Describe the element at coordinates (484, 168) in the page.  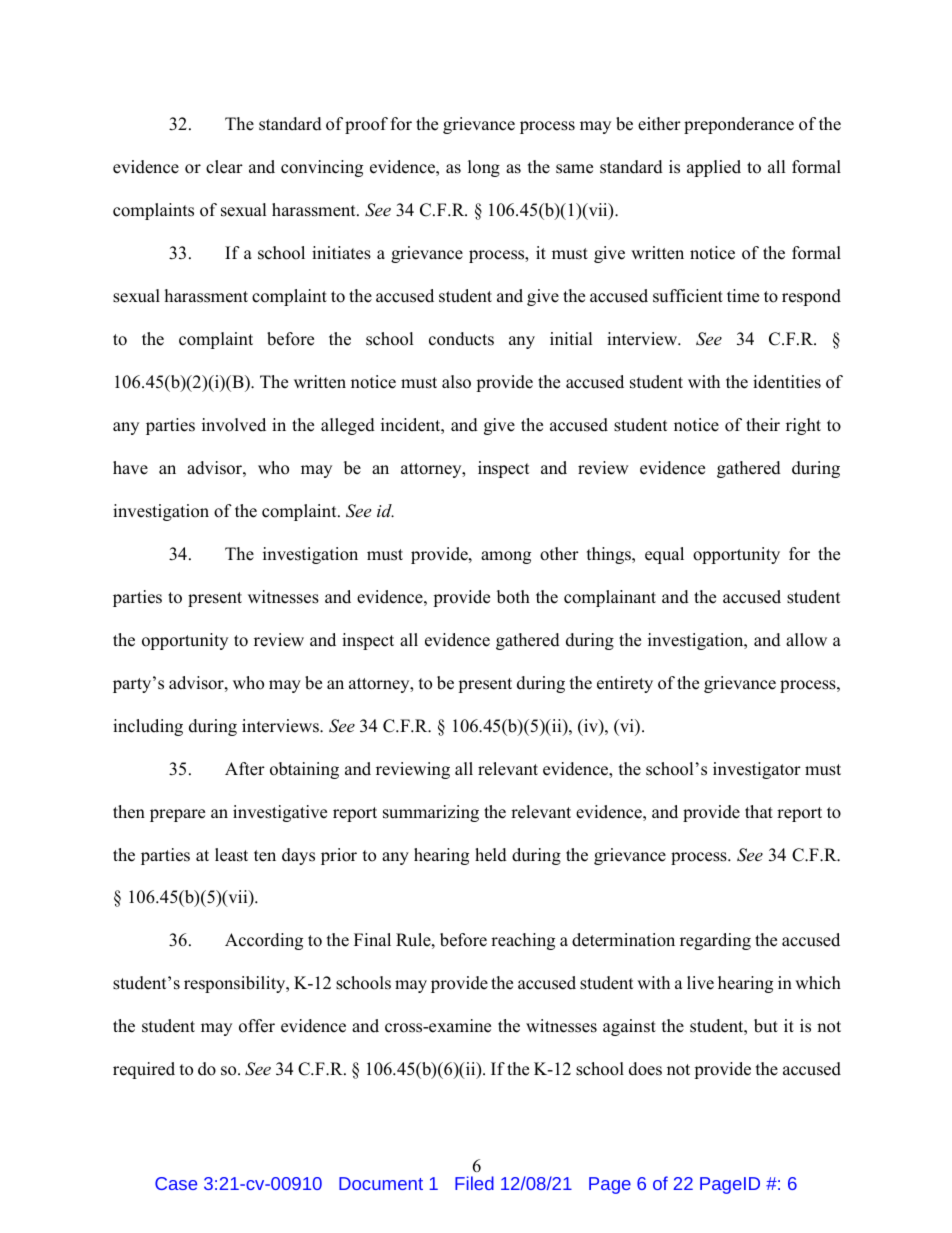
I see `long` at that location.
